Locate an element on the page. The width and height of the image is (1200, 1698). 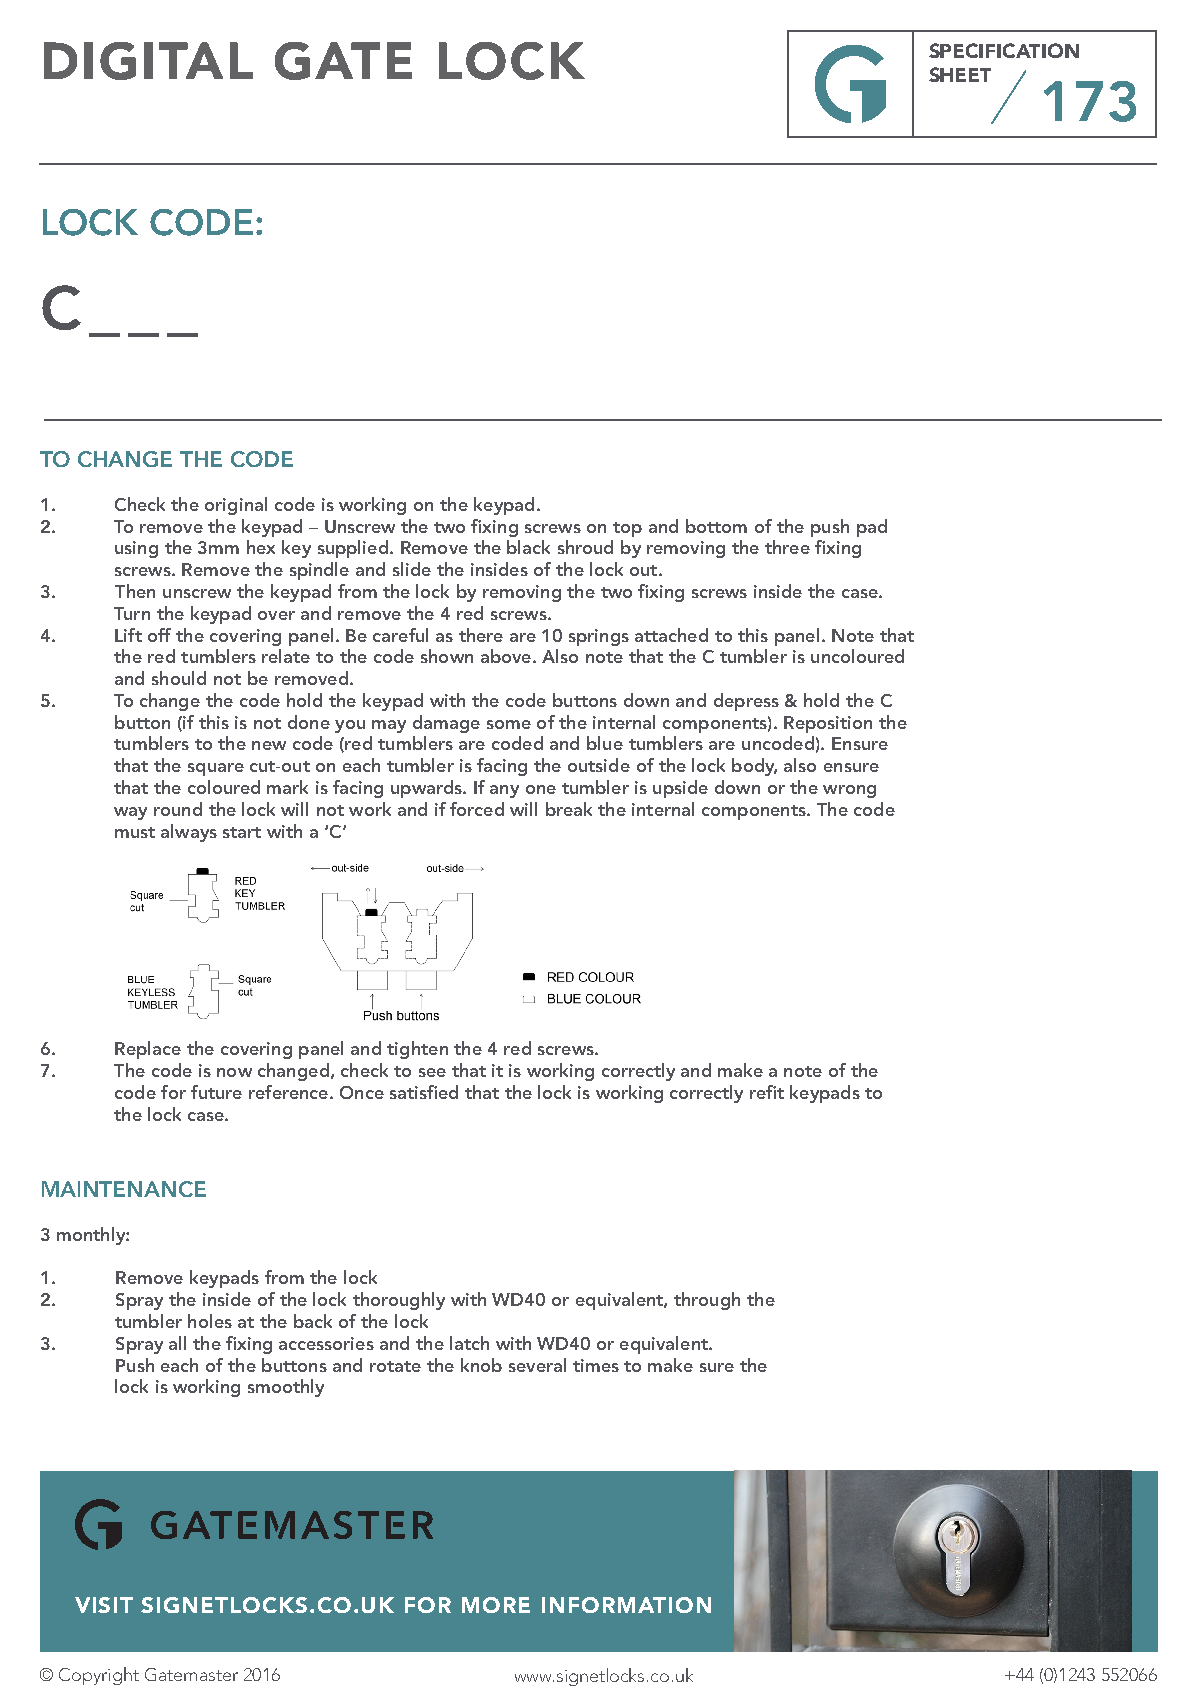
SHEET is located at coordinates (960, 74).
